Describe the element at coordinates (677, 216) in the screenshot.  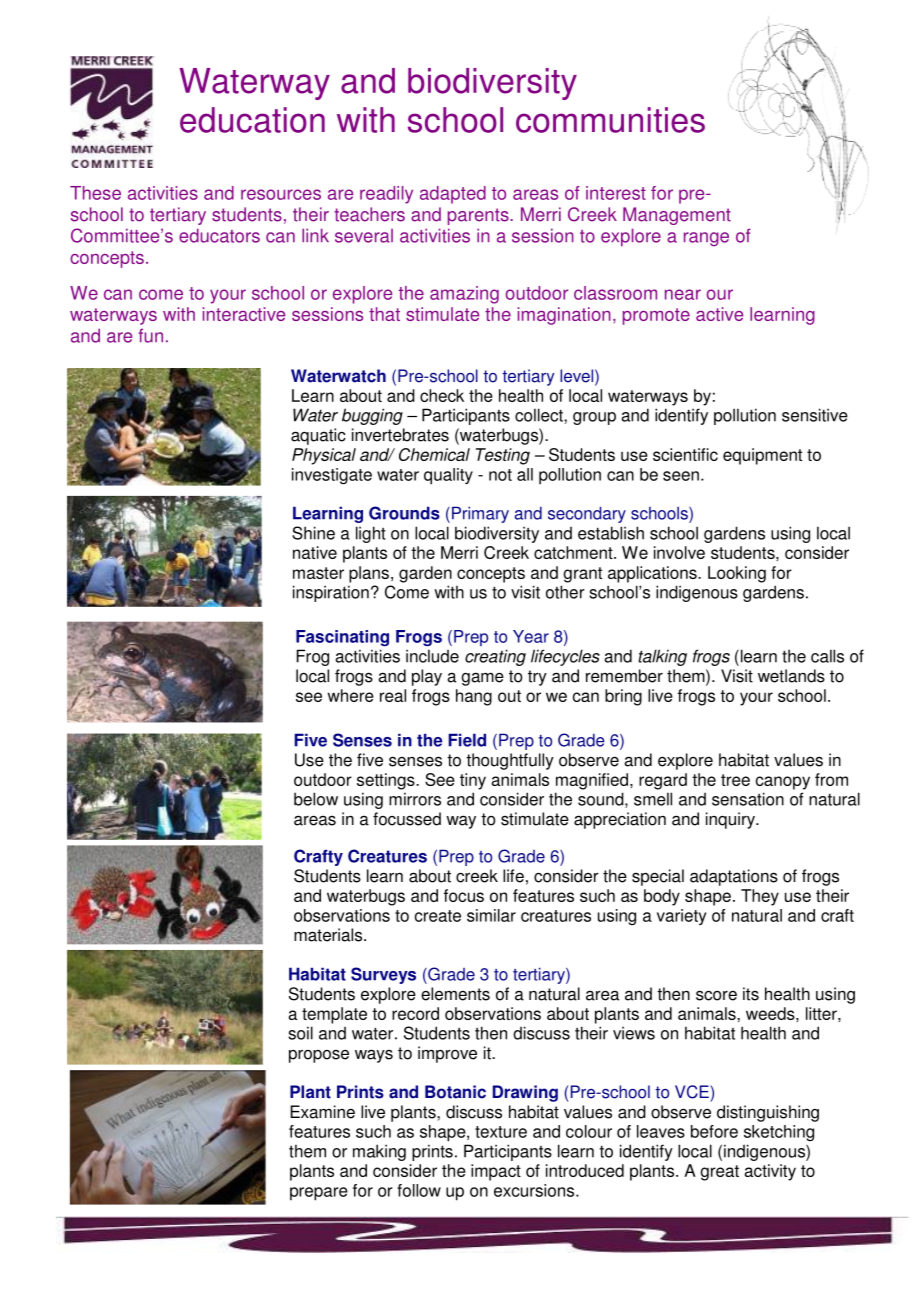
I see `Management` at that location.
